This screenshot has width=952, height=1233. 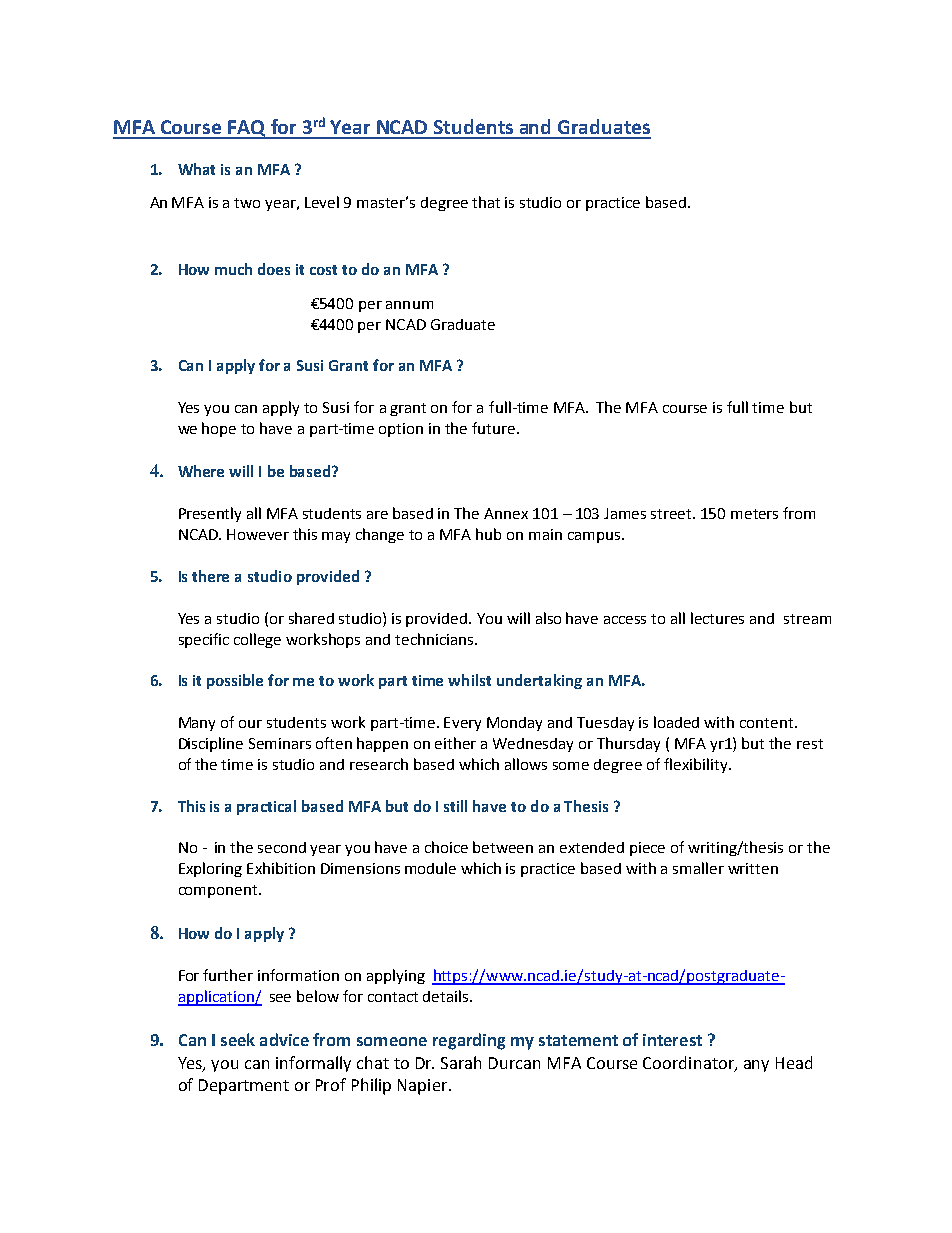 I want to click on flexibility, so click(x=697, y=765).
